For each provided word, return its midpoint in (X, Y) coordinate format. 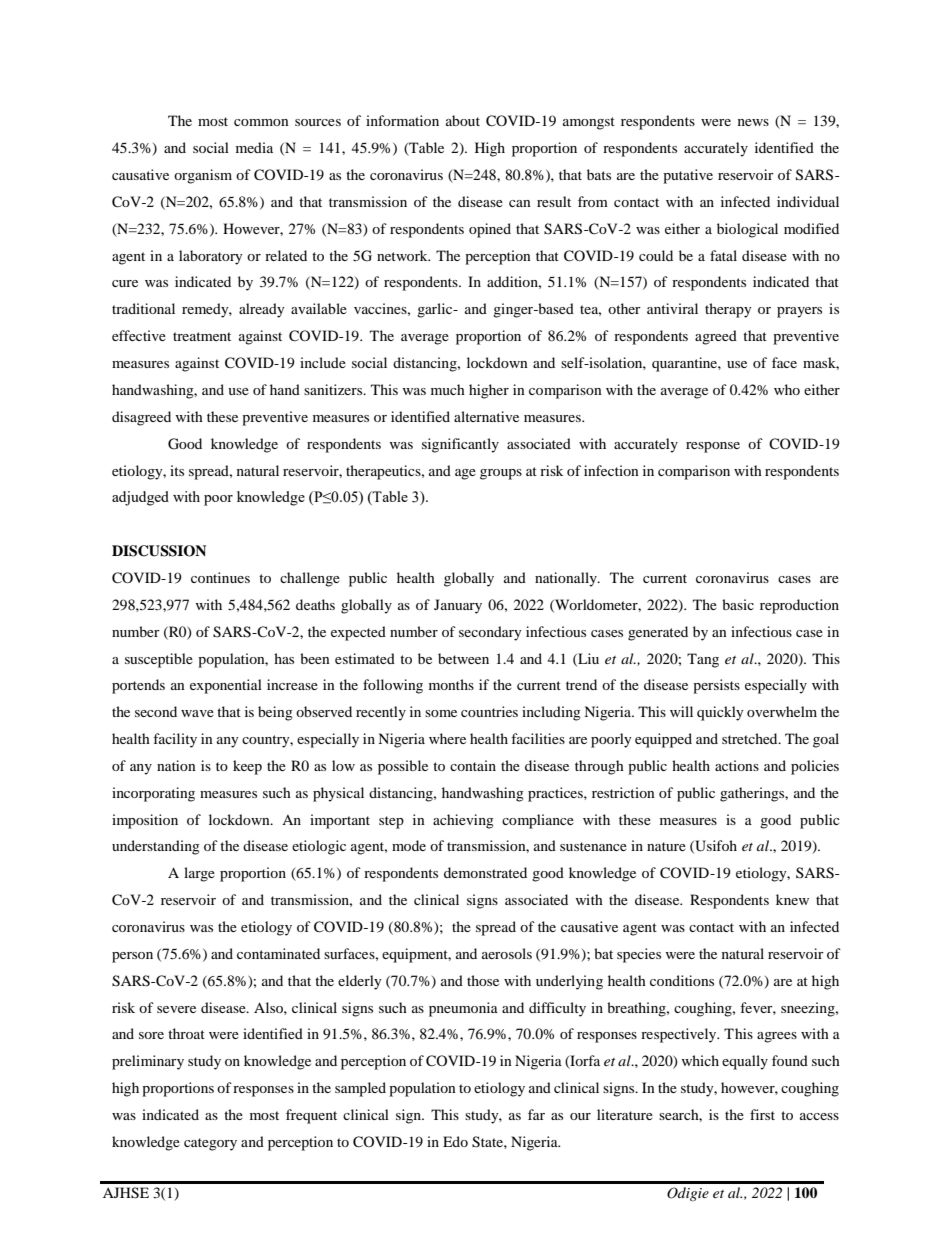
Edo (455, 1141)
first (762, 1114)
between (463, 658)
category (210, 1144)
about (463, 120)
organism (203, 176)
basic (738, 604)
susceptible (159, 660)
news (753, 122)
